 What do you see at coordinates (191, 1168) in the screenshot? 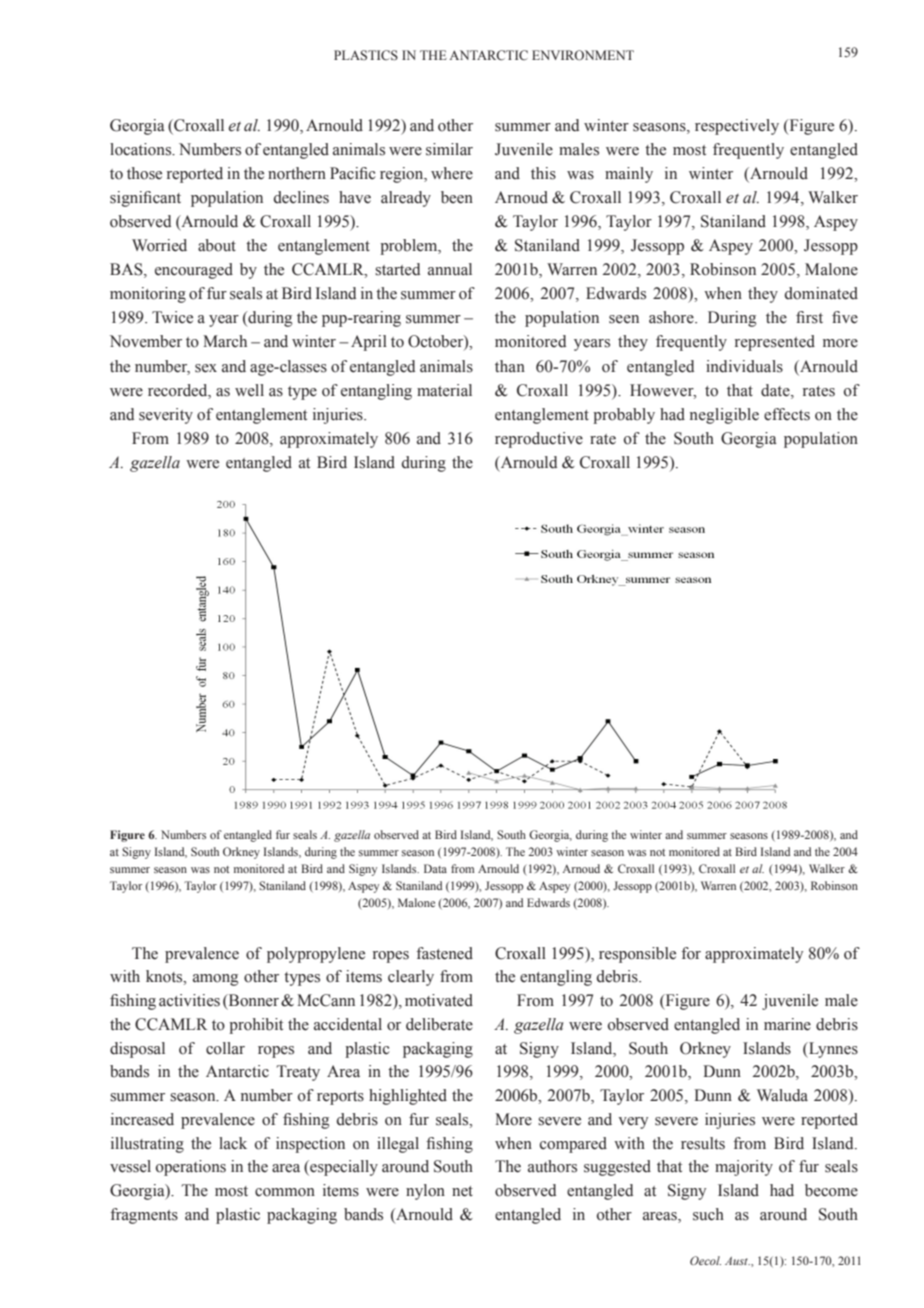
I see `operations` at bounding box center [191, 1168].
